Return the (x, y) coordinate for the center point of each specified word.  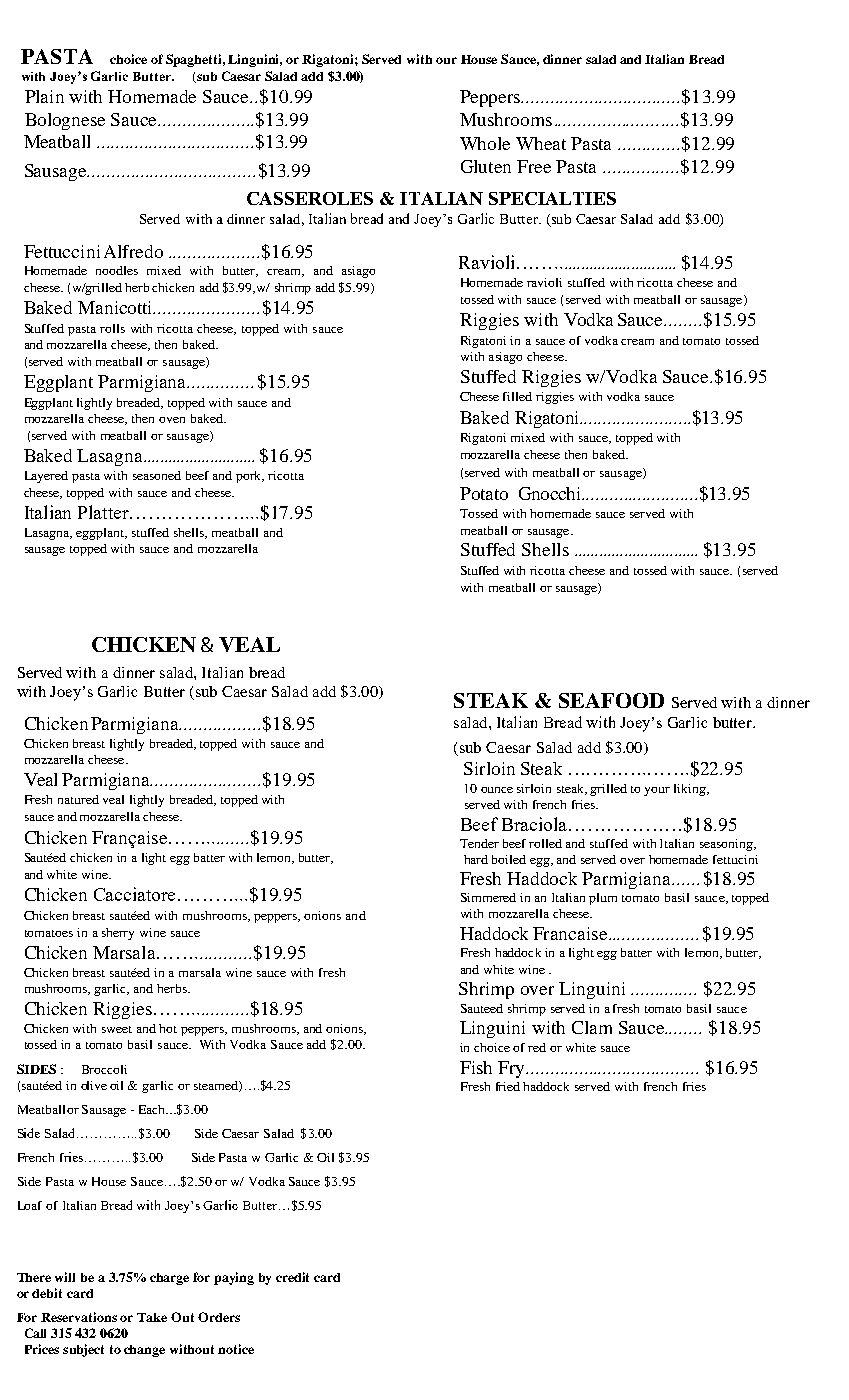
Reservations (79, 1317)
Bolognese (65, 121)
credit (292, 1277)
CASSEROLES (310, 198)
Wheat (541, 143)
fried (508, 1086)
